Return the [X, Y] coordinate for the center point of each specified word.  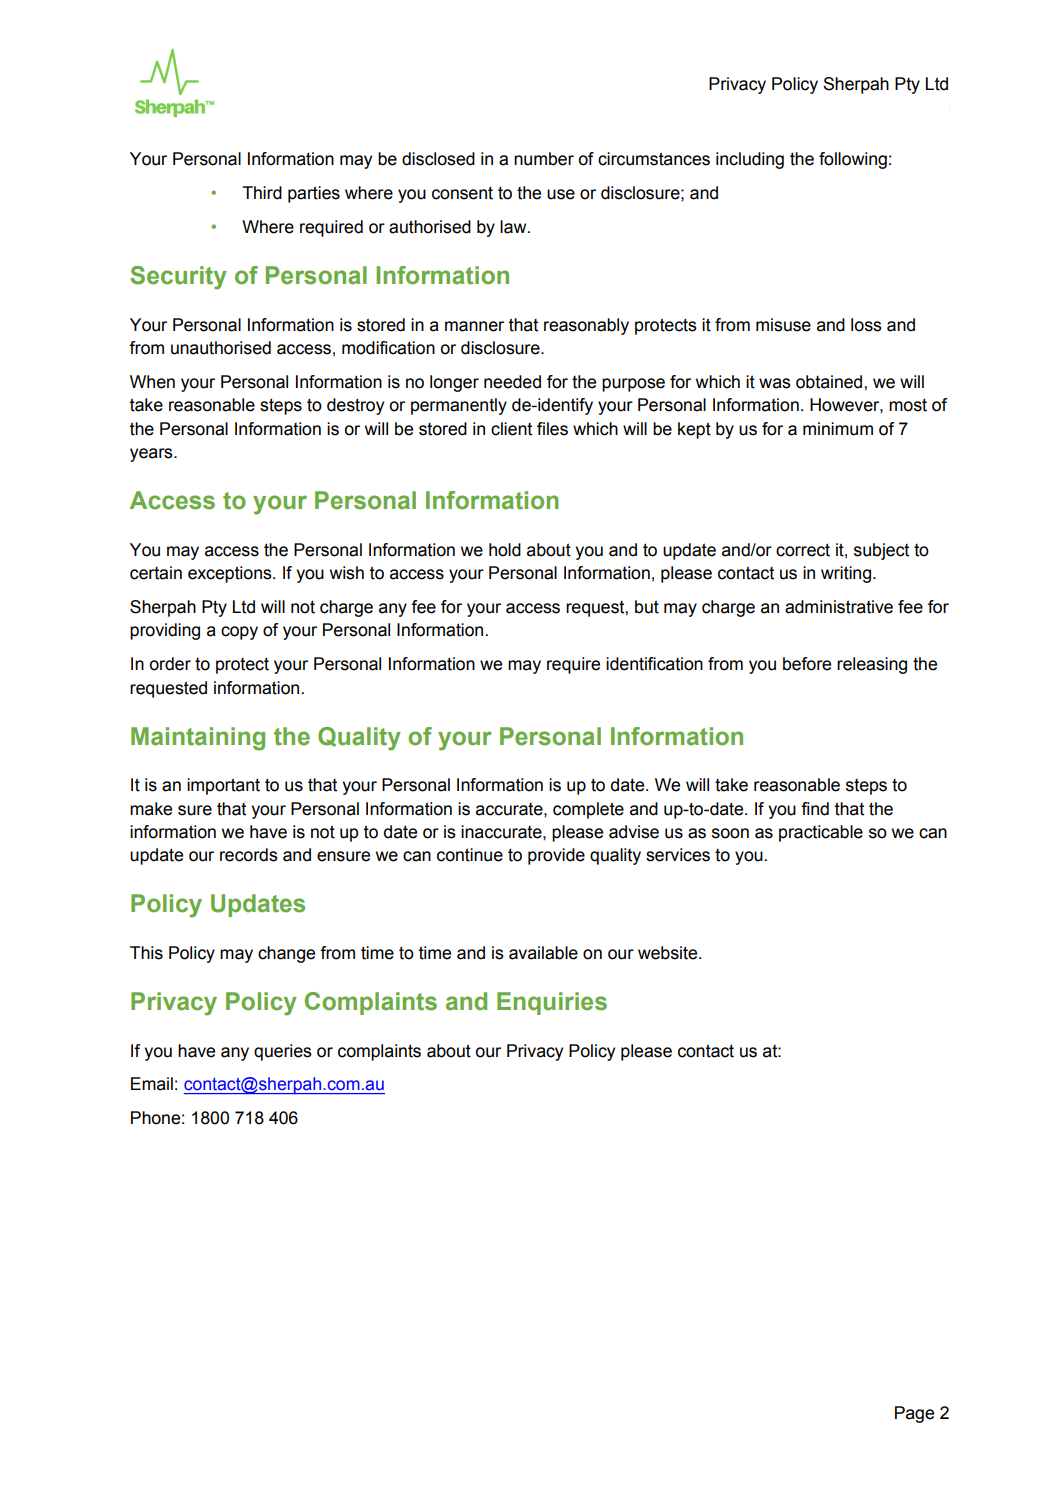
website [669, 953]
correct [803, 550]
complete [588, 810]
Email [152, 1084]
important [223, 786]
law [514, 227]
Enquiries [552, 1003]
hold [505, 550]
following [853, 160]
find [815, 809]
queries [283, 1052]
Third [262, 193]
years [152, 455]
